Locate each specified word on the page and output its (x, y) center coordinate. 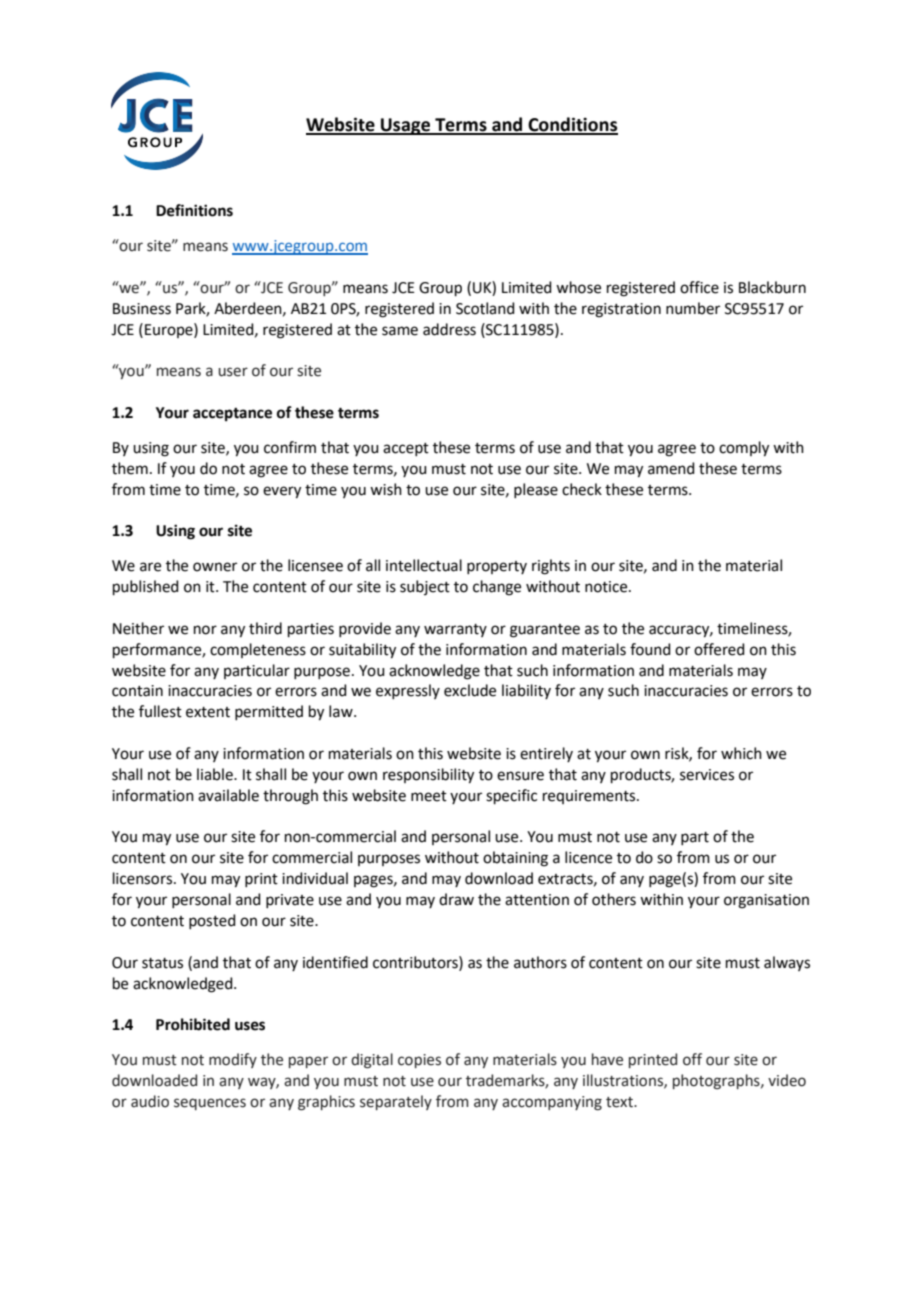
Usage (406, 126)
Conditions (572, 125)
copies (419, 1061)
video (787, 1080)
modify (233, 1060)
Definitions (194, 210)
